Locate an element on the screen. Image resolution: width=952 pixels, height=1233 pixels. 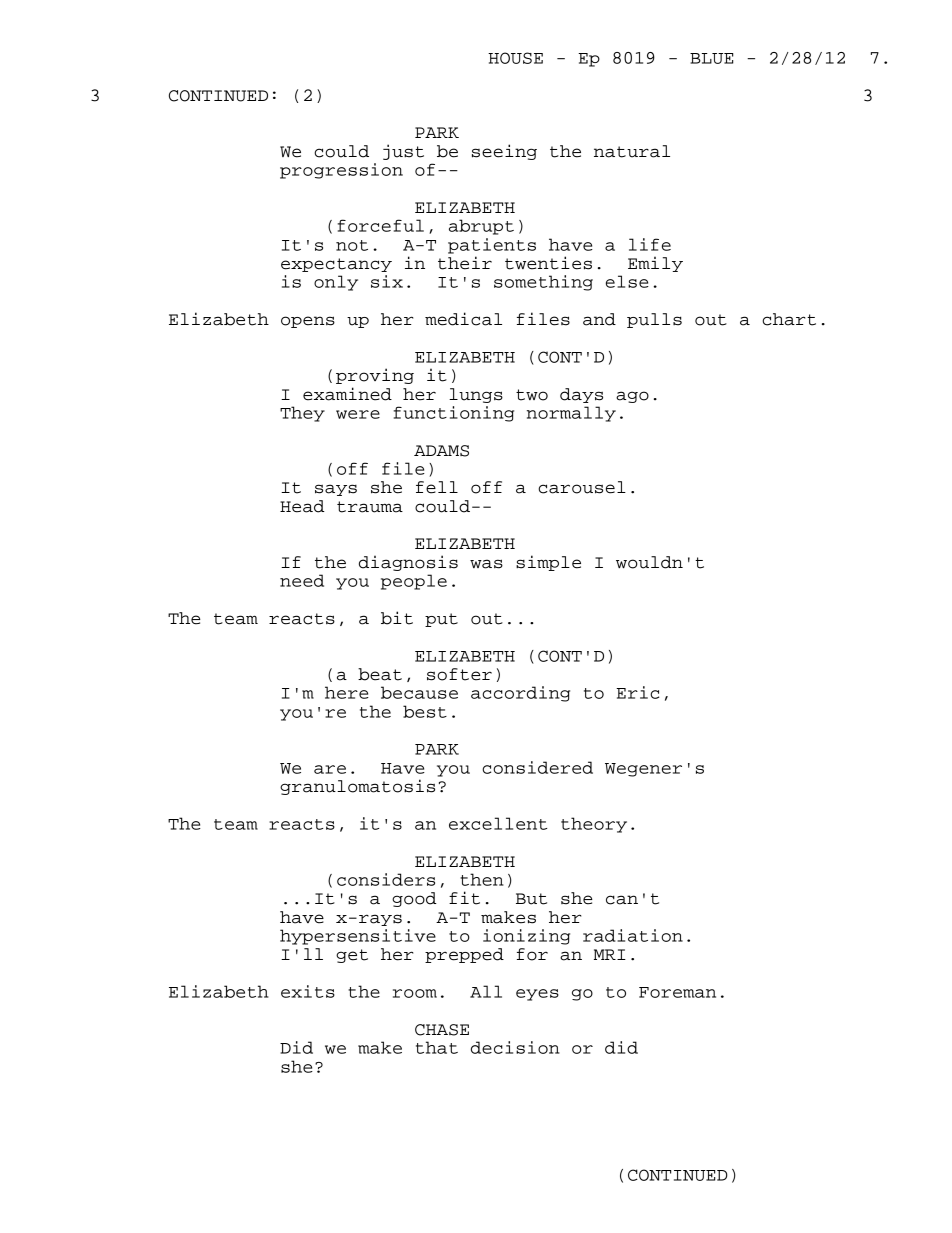
Foreman is located at coordinates (677, 992).
